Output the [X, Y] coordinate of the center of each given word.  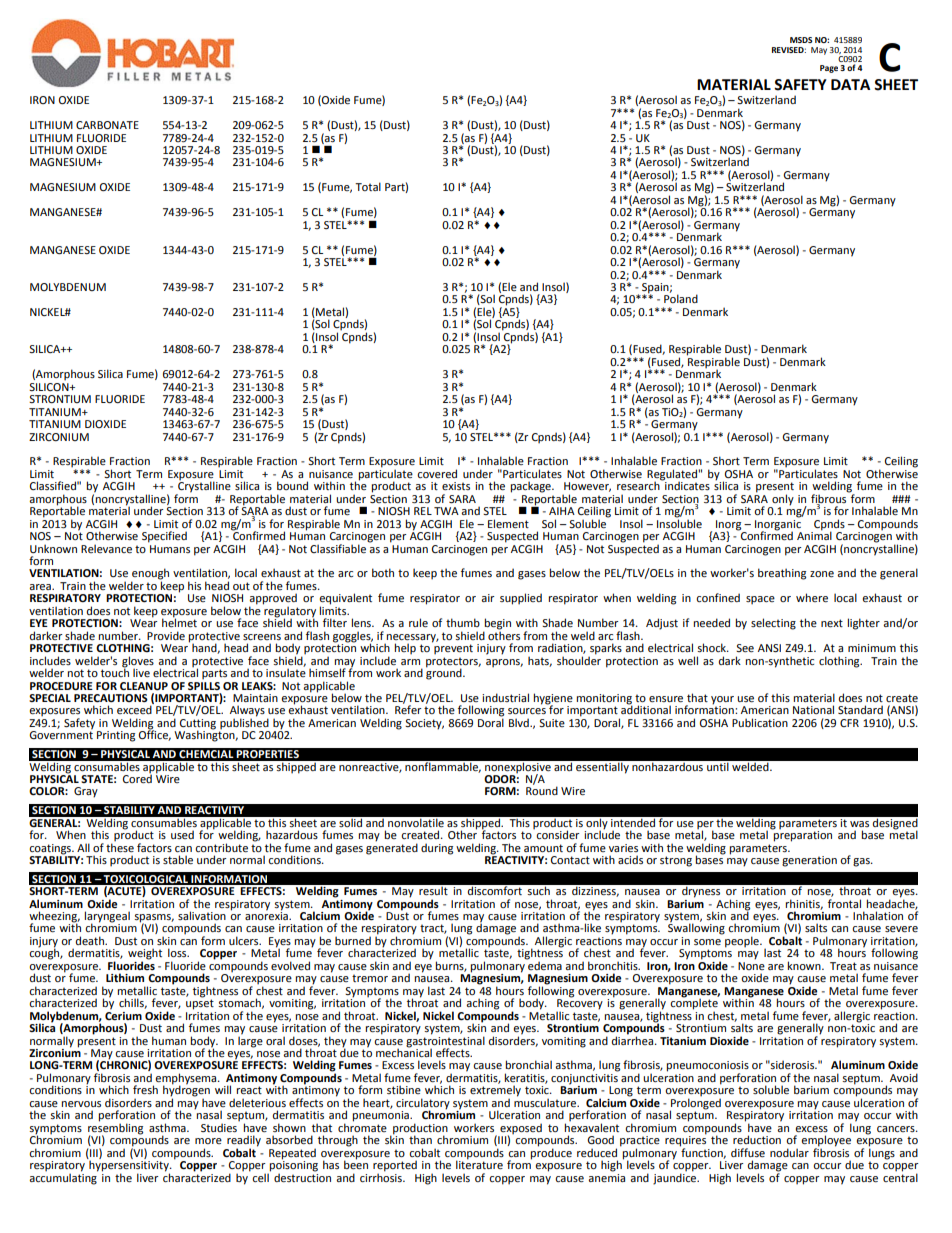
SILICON [50, 385]
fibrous [830, 498]
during [437, 849]
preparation [802, 835]
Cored [137, 777]
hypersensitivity [129, 1166]
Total [368, 186]
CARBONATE [107, 125]
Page [829, 69]
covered [437, 473]
